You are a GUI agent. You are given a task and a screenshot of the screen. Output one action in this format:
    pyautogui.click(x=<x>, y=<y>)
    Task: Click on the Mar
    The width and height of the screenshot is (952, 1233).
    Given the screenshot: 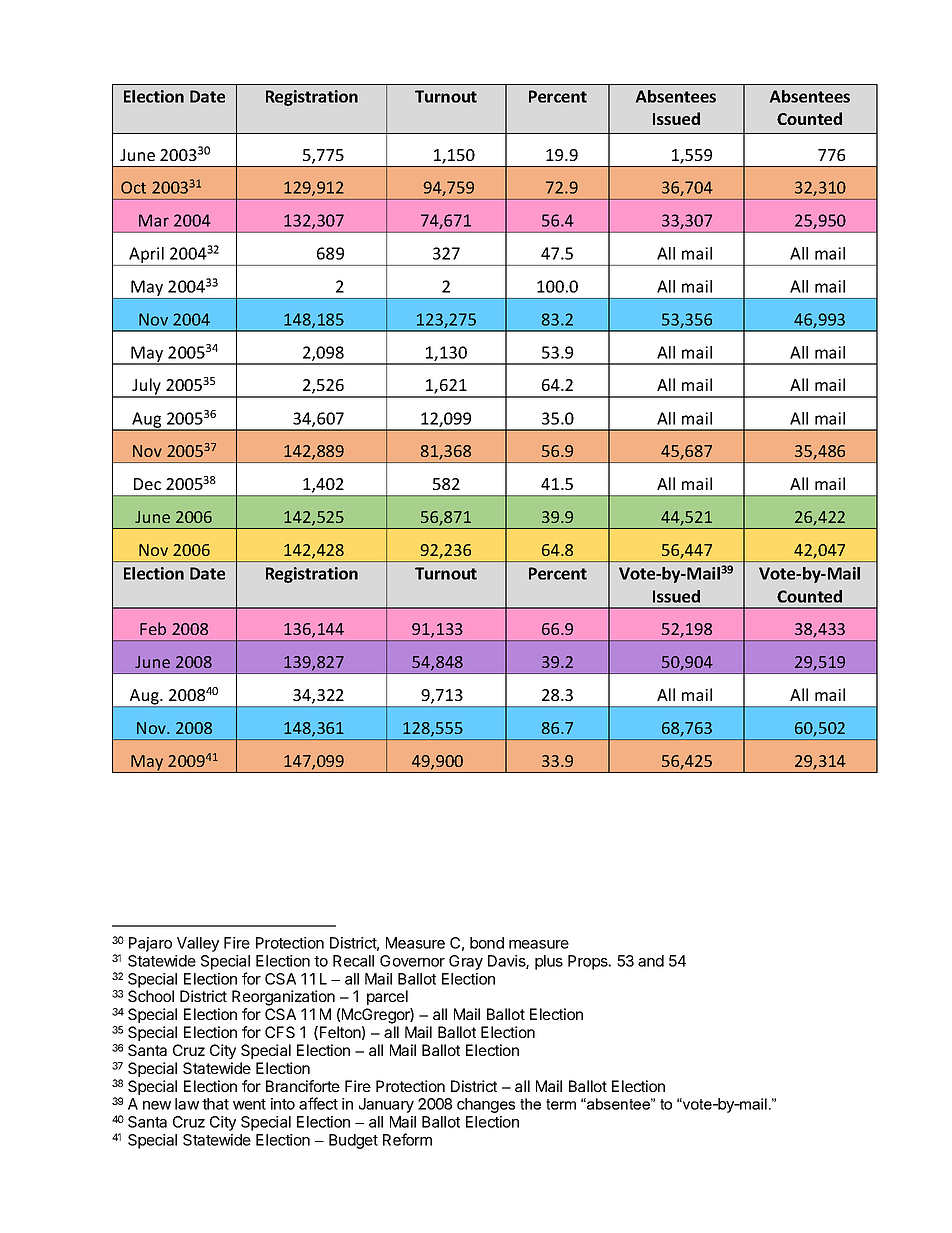 What is the action you would take?
    pyautogui.click(x=154, y=220)
